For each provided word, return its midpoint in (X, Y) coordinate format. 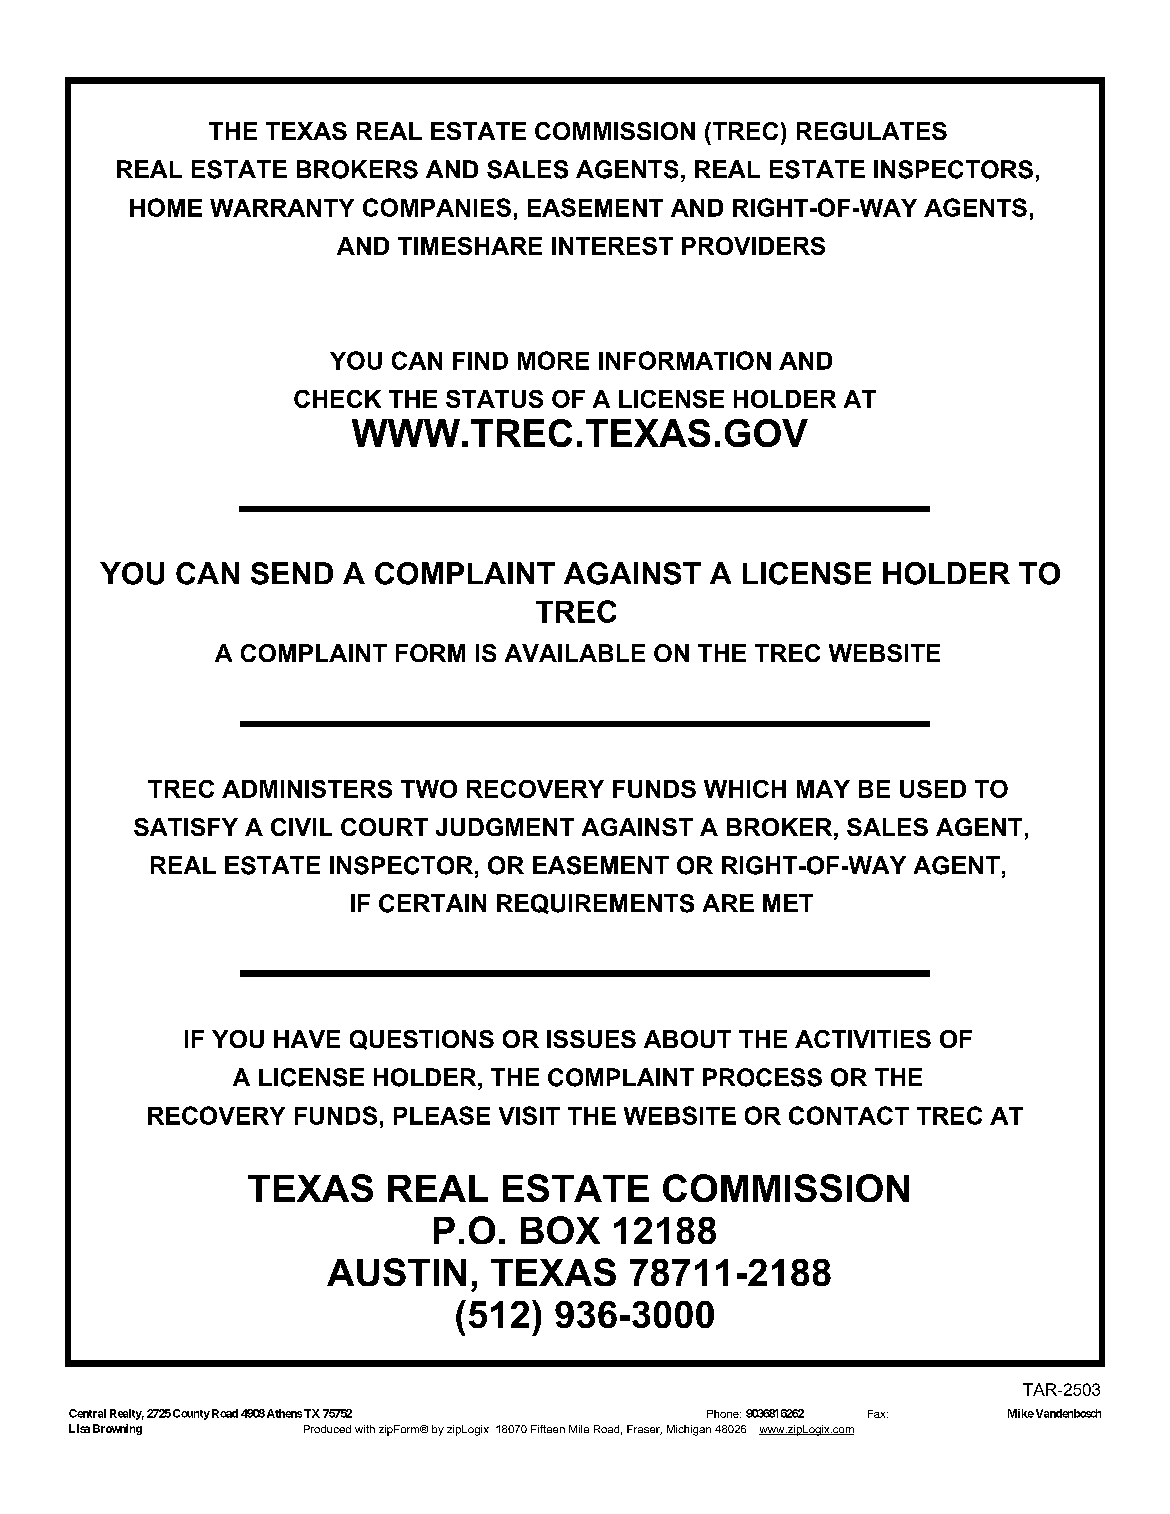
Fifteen (548, 1429)
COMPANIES (437, 207)
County (191, 1414)
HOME (166, 207)
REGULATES (872, 131)
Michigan (689, 1430)
